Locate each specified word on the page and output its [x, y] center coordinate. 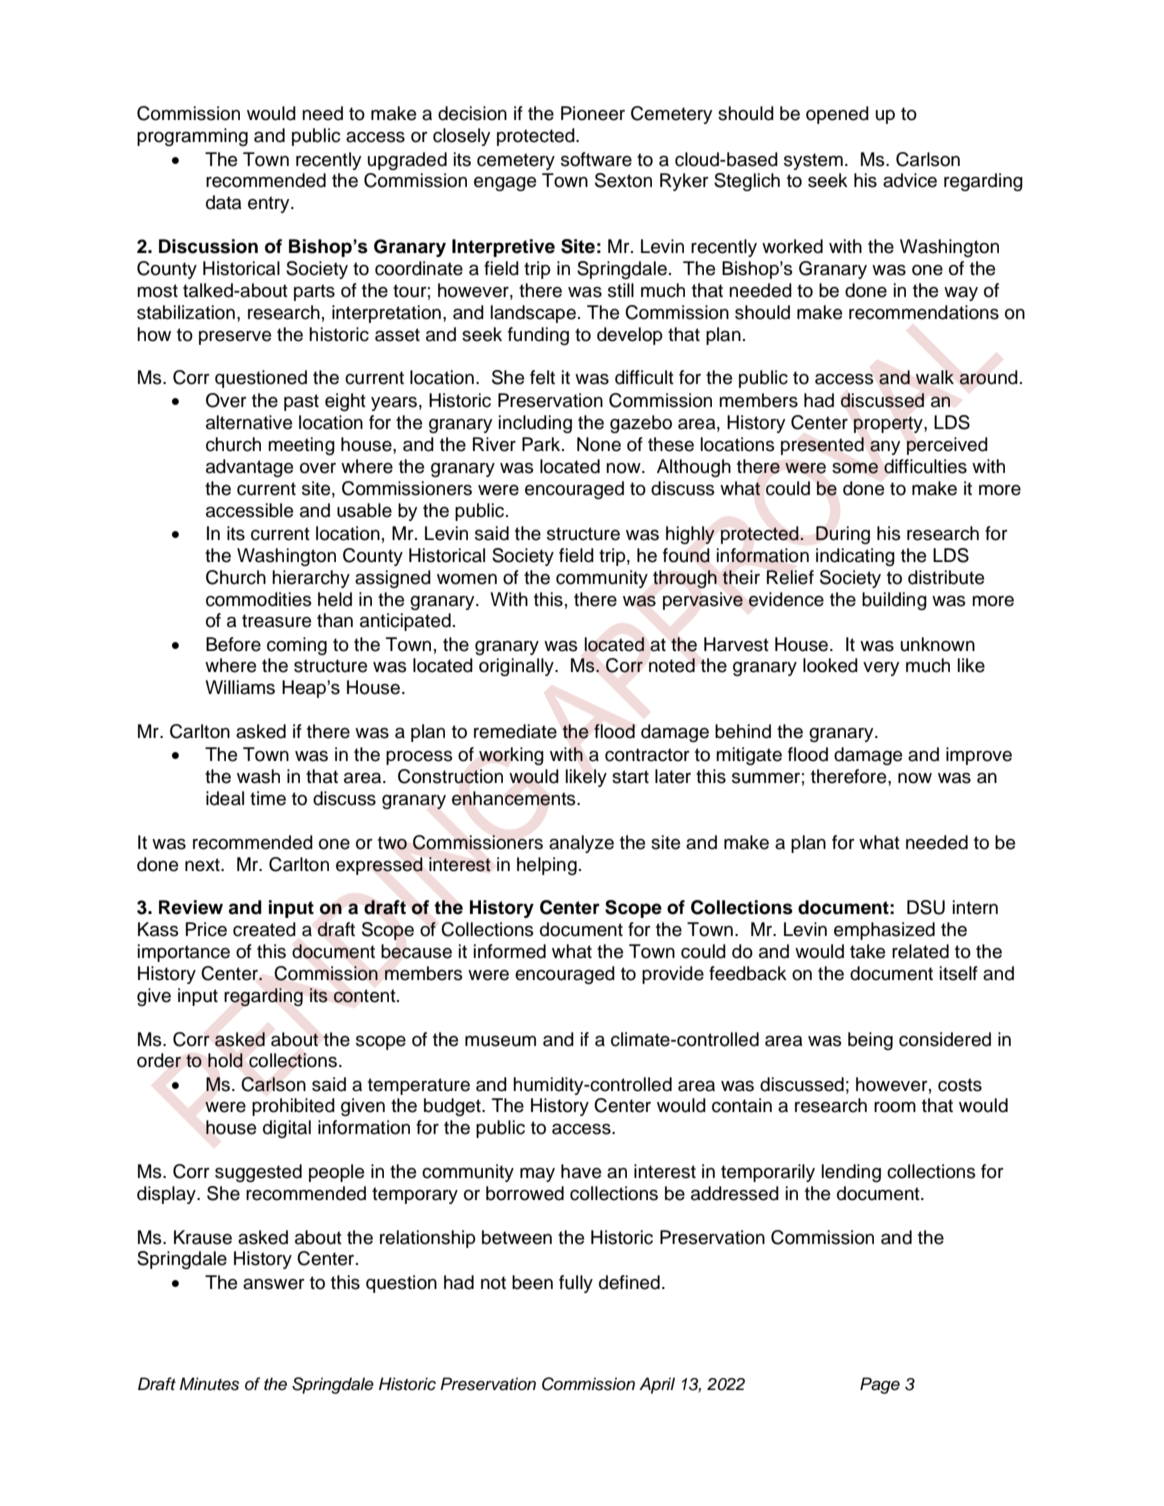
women [467, 579]
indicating [855, 557]
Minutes [209, 1384]
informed [510, 951]
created [264, 929]
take [867, 951]
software [596, 159]
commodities [259, 599]
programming [192, 137]
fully [576, 1284]
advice [910, 180]
